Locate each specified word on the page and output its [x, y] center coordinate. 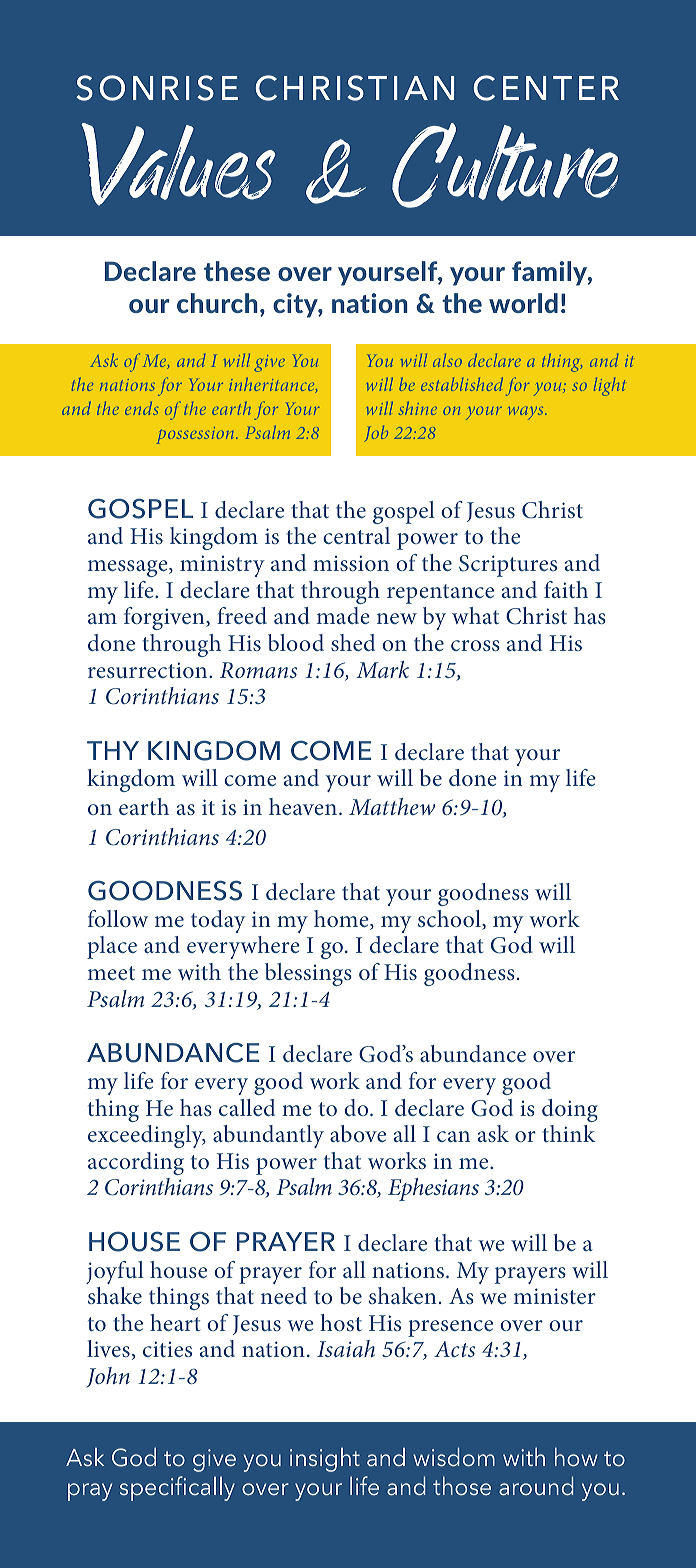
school [450, 920]
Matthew [392, 806]
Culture [505, 165]
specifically [177, 1488]
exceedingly [147, 1136]
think [568, 1133]
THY [113, 750]
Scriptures [508, 566]
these [237, 271]
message [129, 568]
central [356, 535]
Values [178, 164]
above [358, 1133]
